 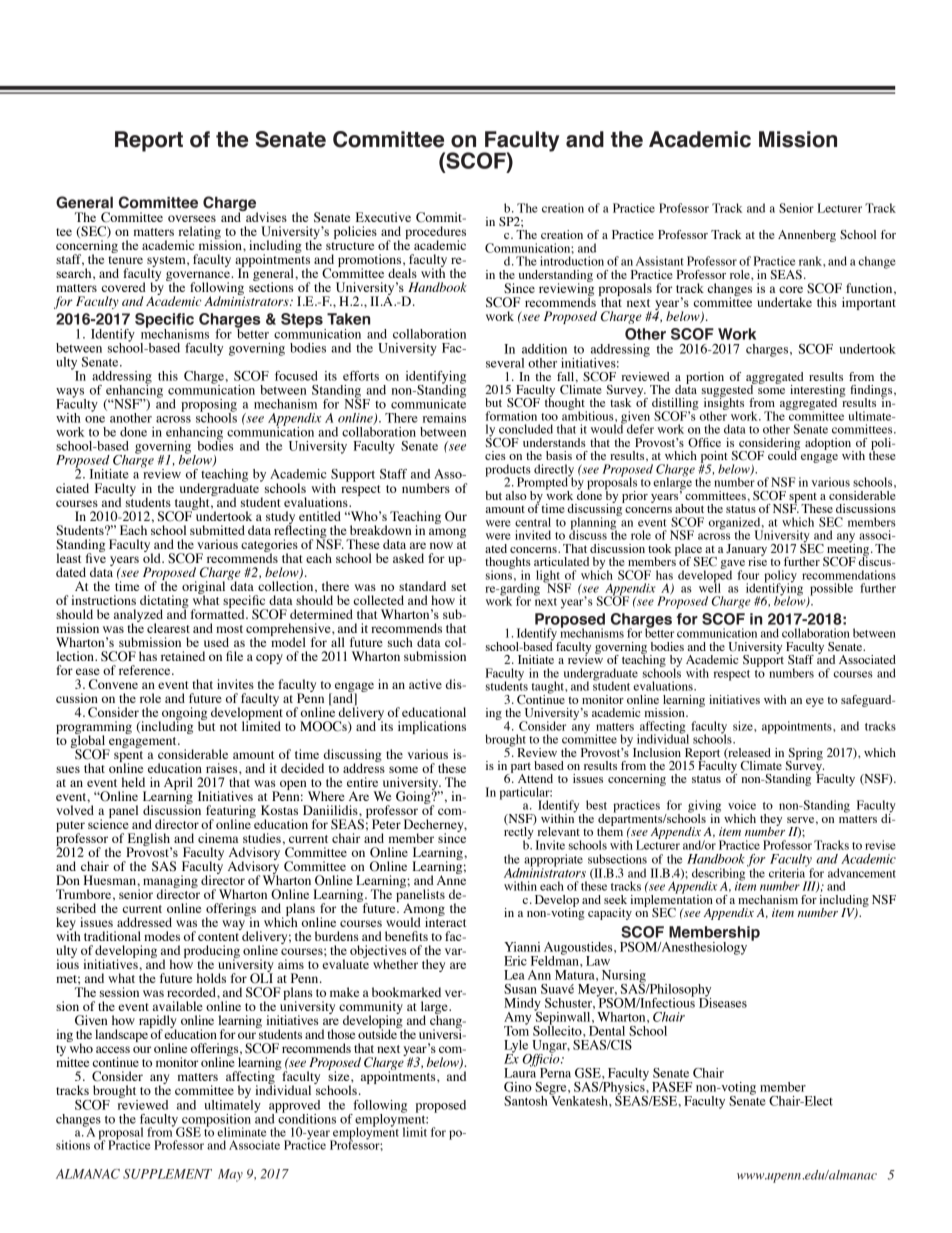 I want to click on Santosh, so click(x=527, y=1099).
